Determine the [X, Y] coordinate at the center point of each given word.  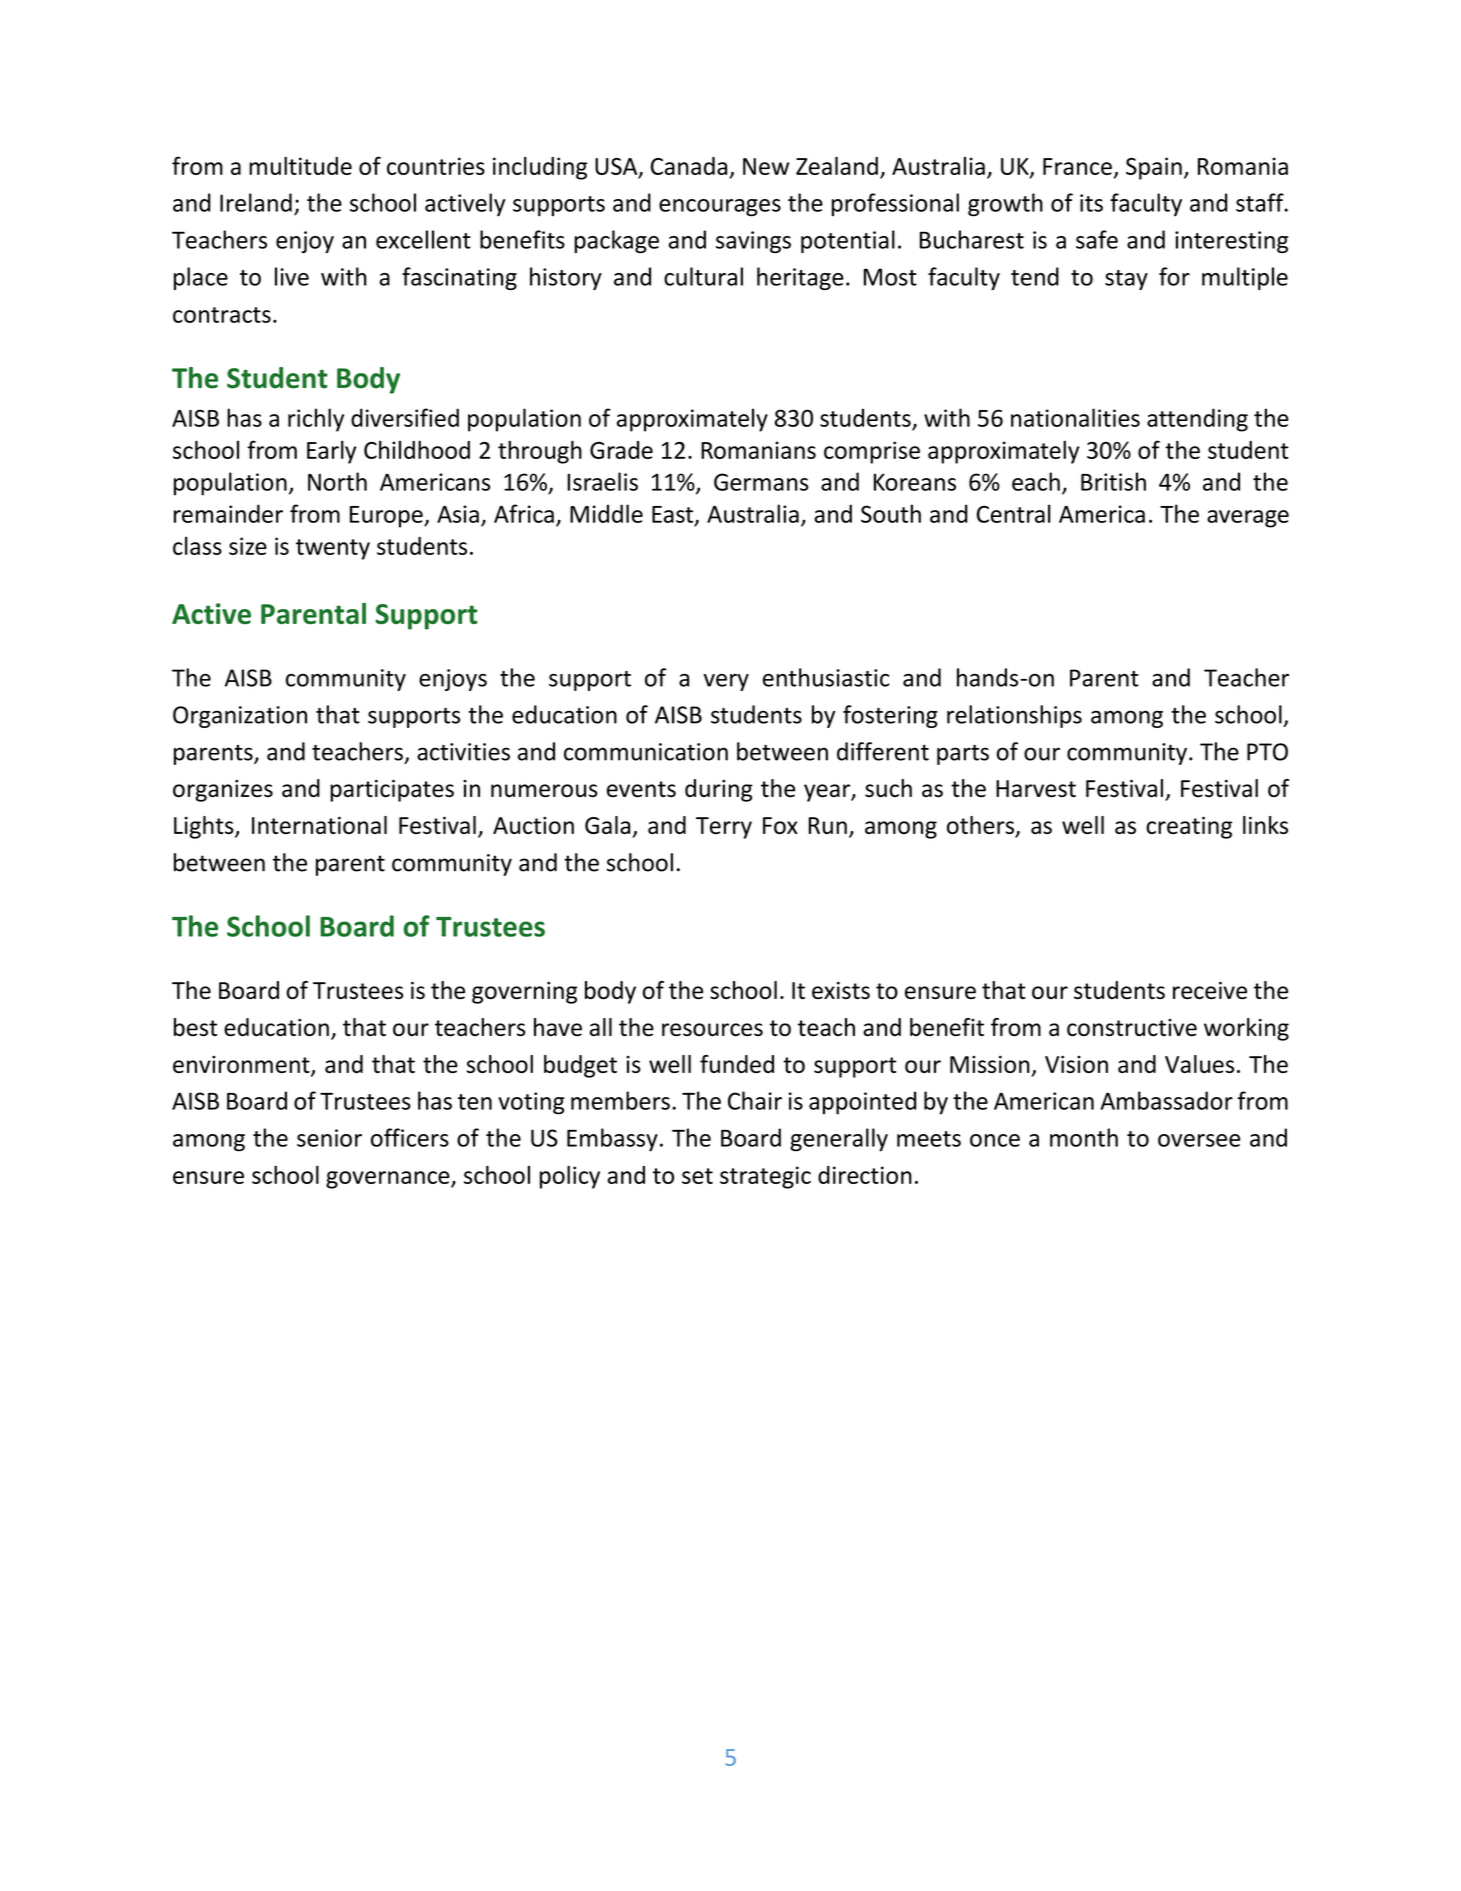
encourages [720, 208]
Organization [240, 717]
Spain [1154, 168]
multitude [300, 166]
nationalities [1075, 417]
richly [316, 420]
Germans [761, 482]
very [726, 682]
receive [1210, 990]
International [319, 825]
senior [329, 1138]
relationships [1014, 716]
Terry [724, 828]
